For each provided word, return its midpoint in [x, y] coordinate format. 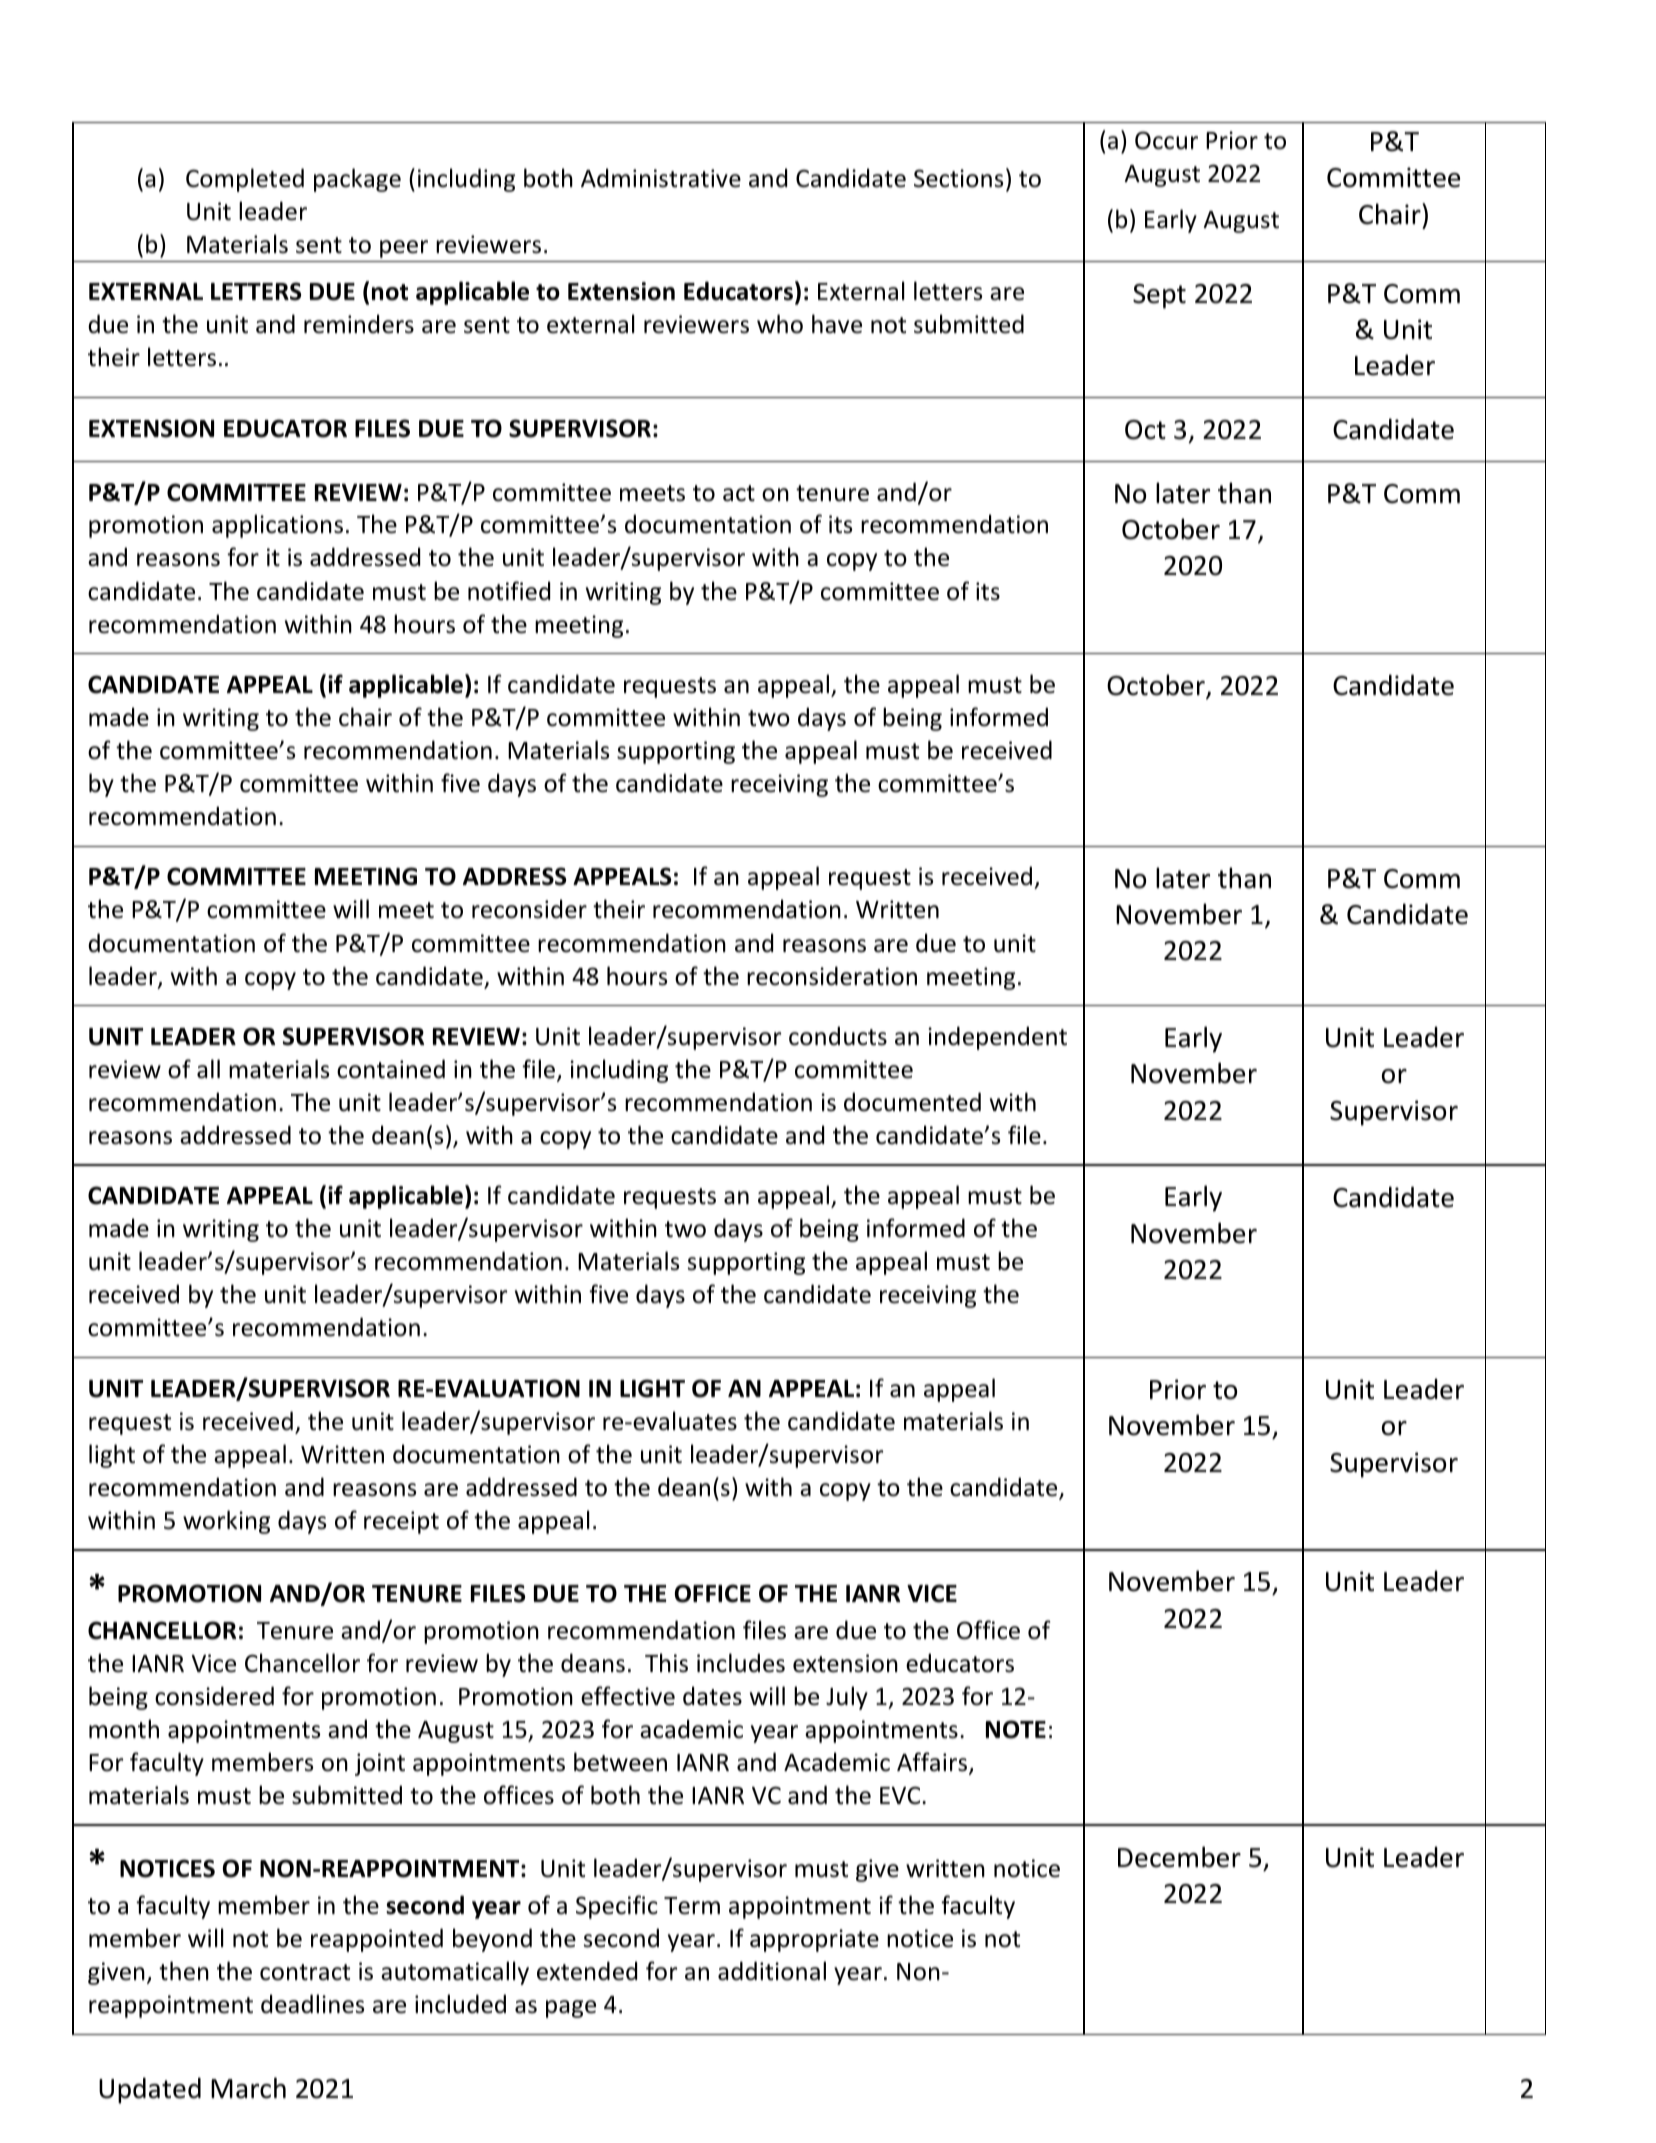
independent [997, 1038]
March [248, 2088]
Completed [245, 180]
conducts [838, 1036]
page [571, 2009]
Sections [958, 178]
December [1179, 1857]
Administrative [661, 178]
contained [391, 1069]
